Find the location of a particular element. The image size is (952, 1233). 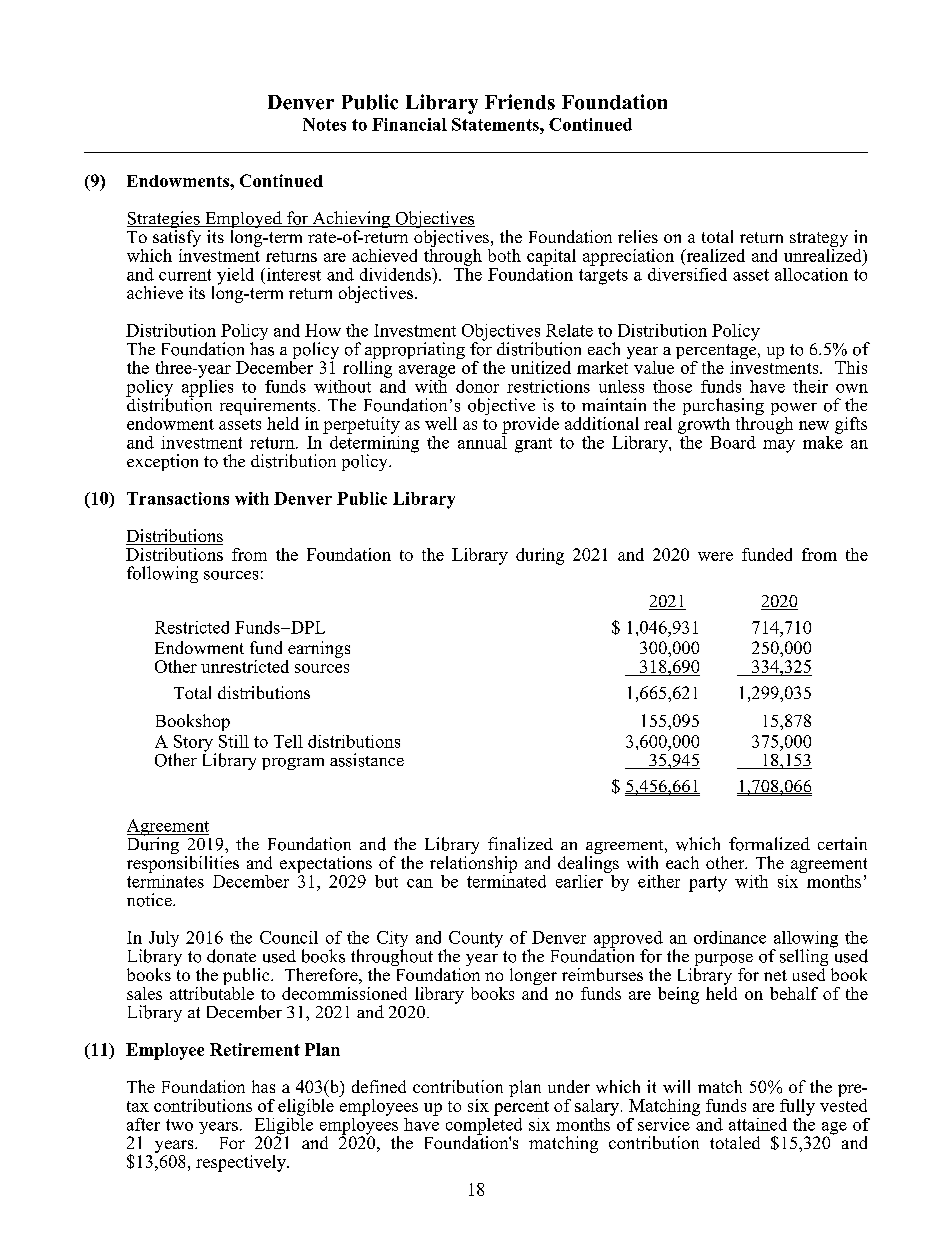

their is located at coordinates (810, 386).
